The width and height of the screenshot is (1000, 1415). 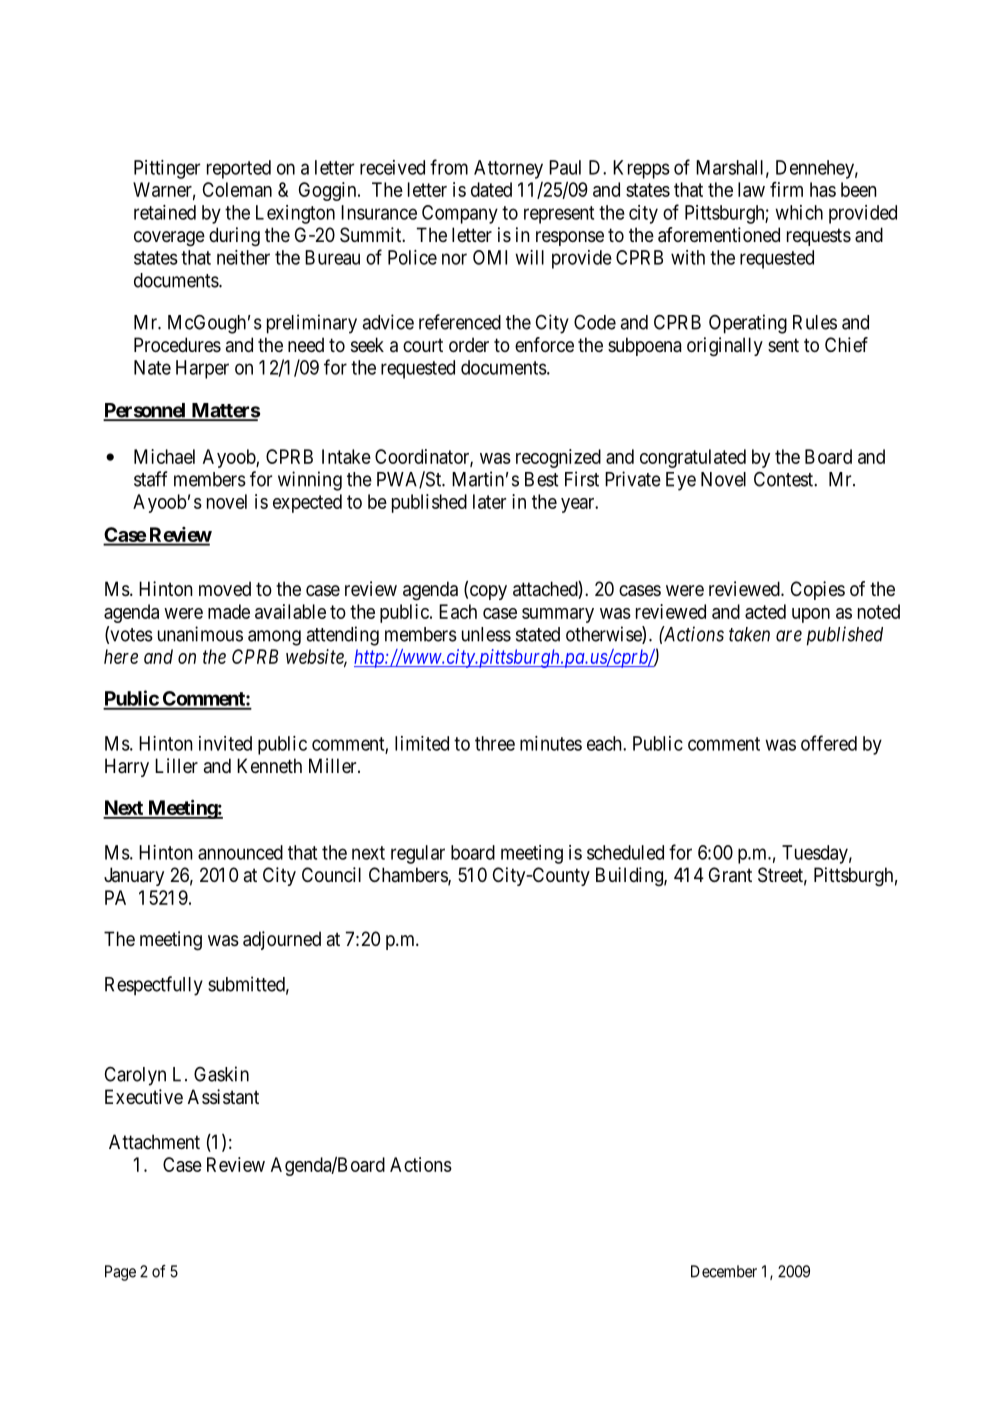 What do you see at coordinates (491, 189) in the screenshot?
I see `dated` at bounding box center [491, 189].
